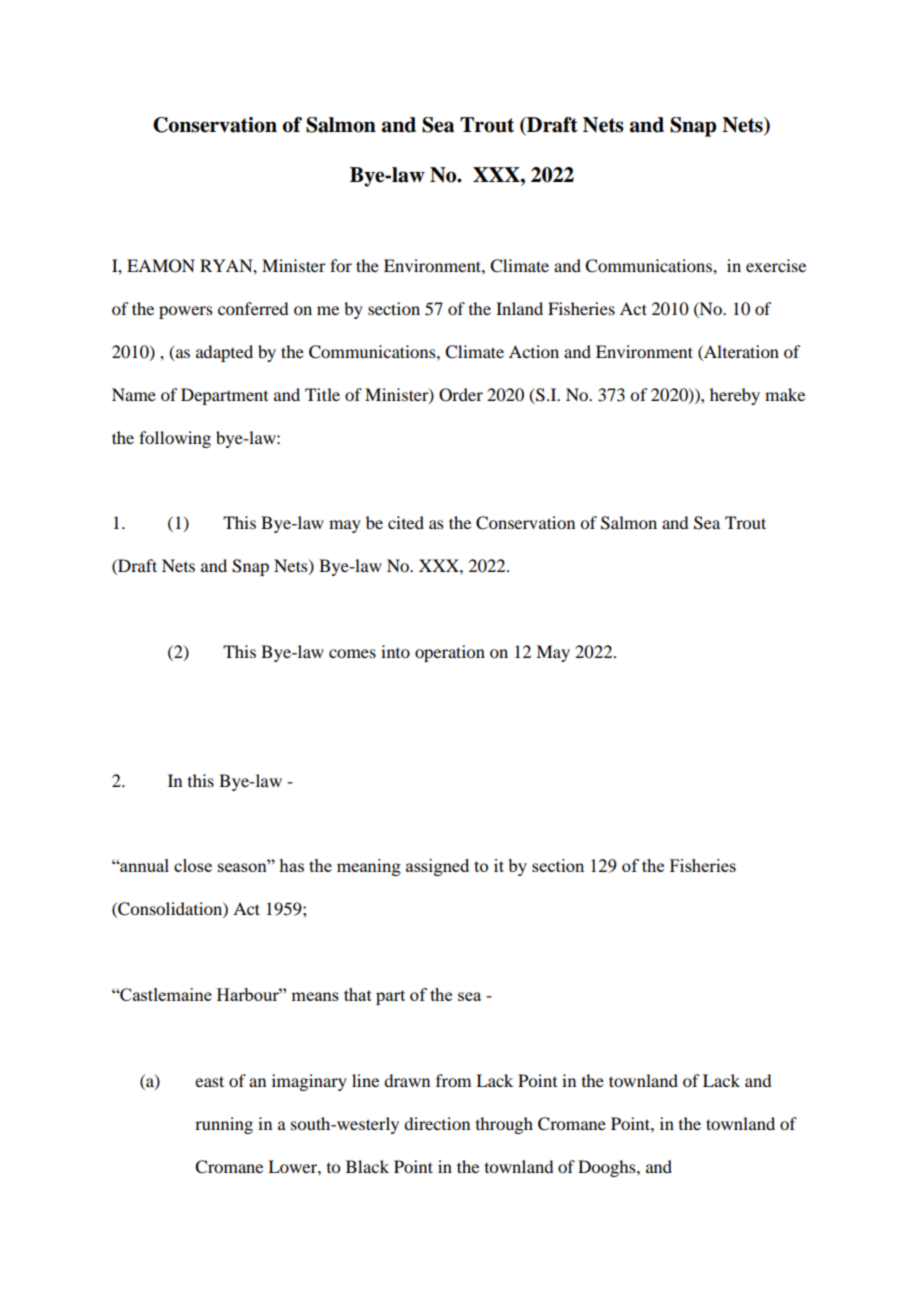 This screenshot has width=924, height=1308. Describe the element at coordinates (504, 1125) in the screenshot. I see `through` at that location.
